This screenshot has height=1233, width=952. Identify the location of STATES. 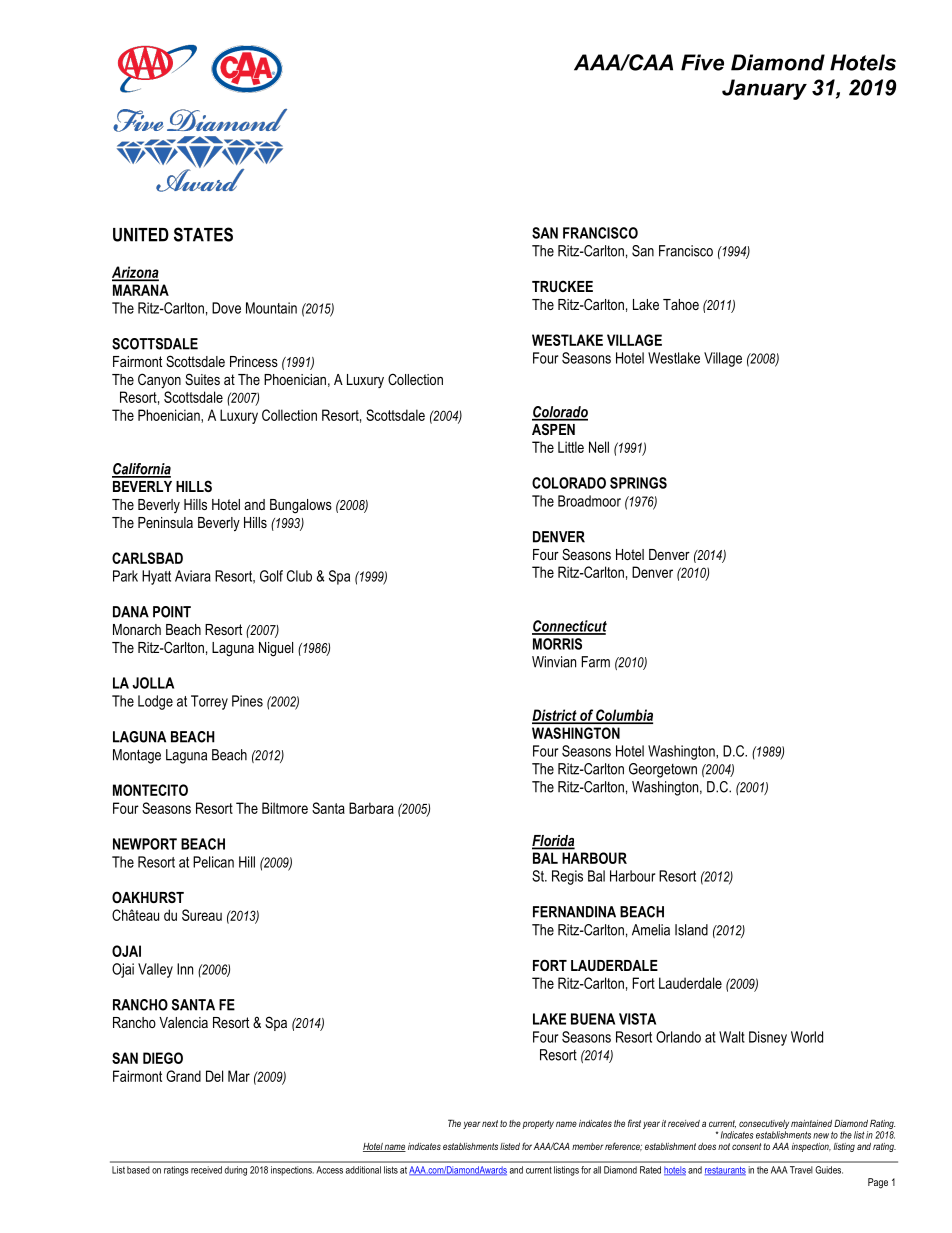
(203, 234).
